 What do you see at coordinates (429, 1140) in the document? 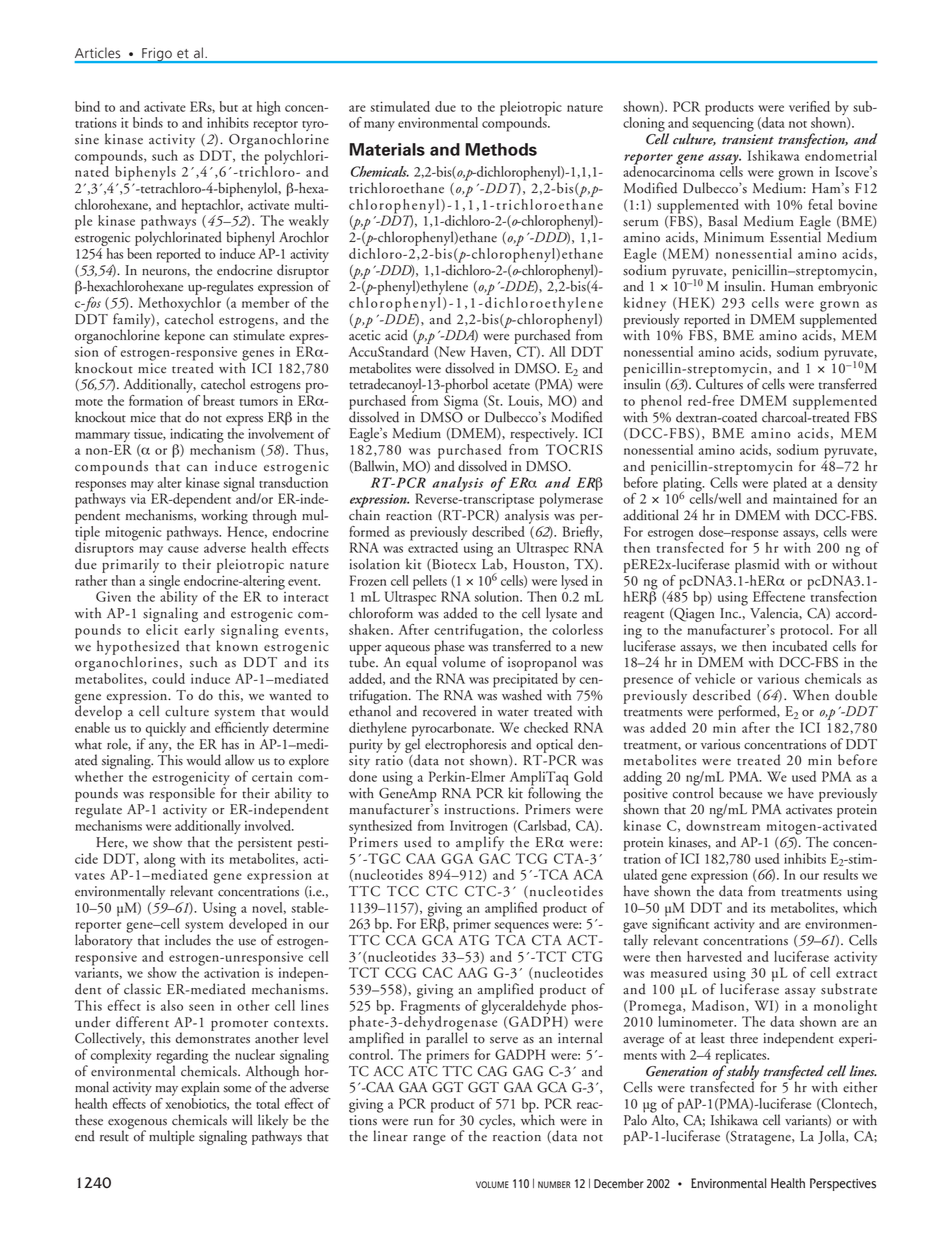
I see `range` at bounding box center [429, 1140].
